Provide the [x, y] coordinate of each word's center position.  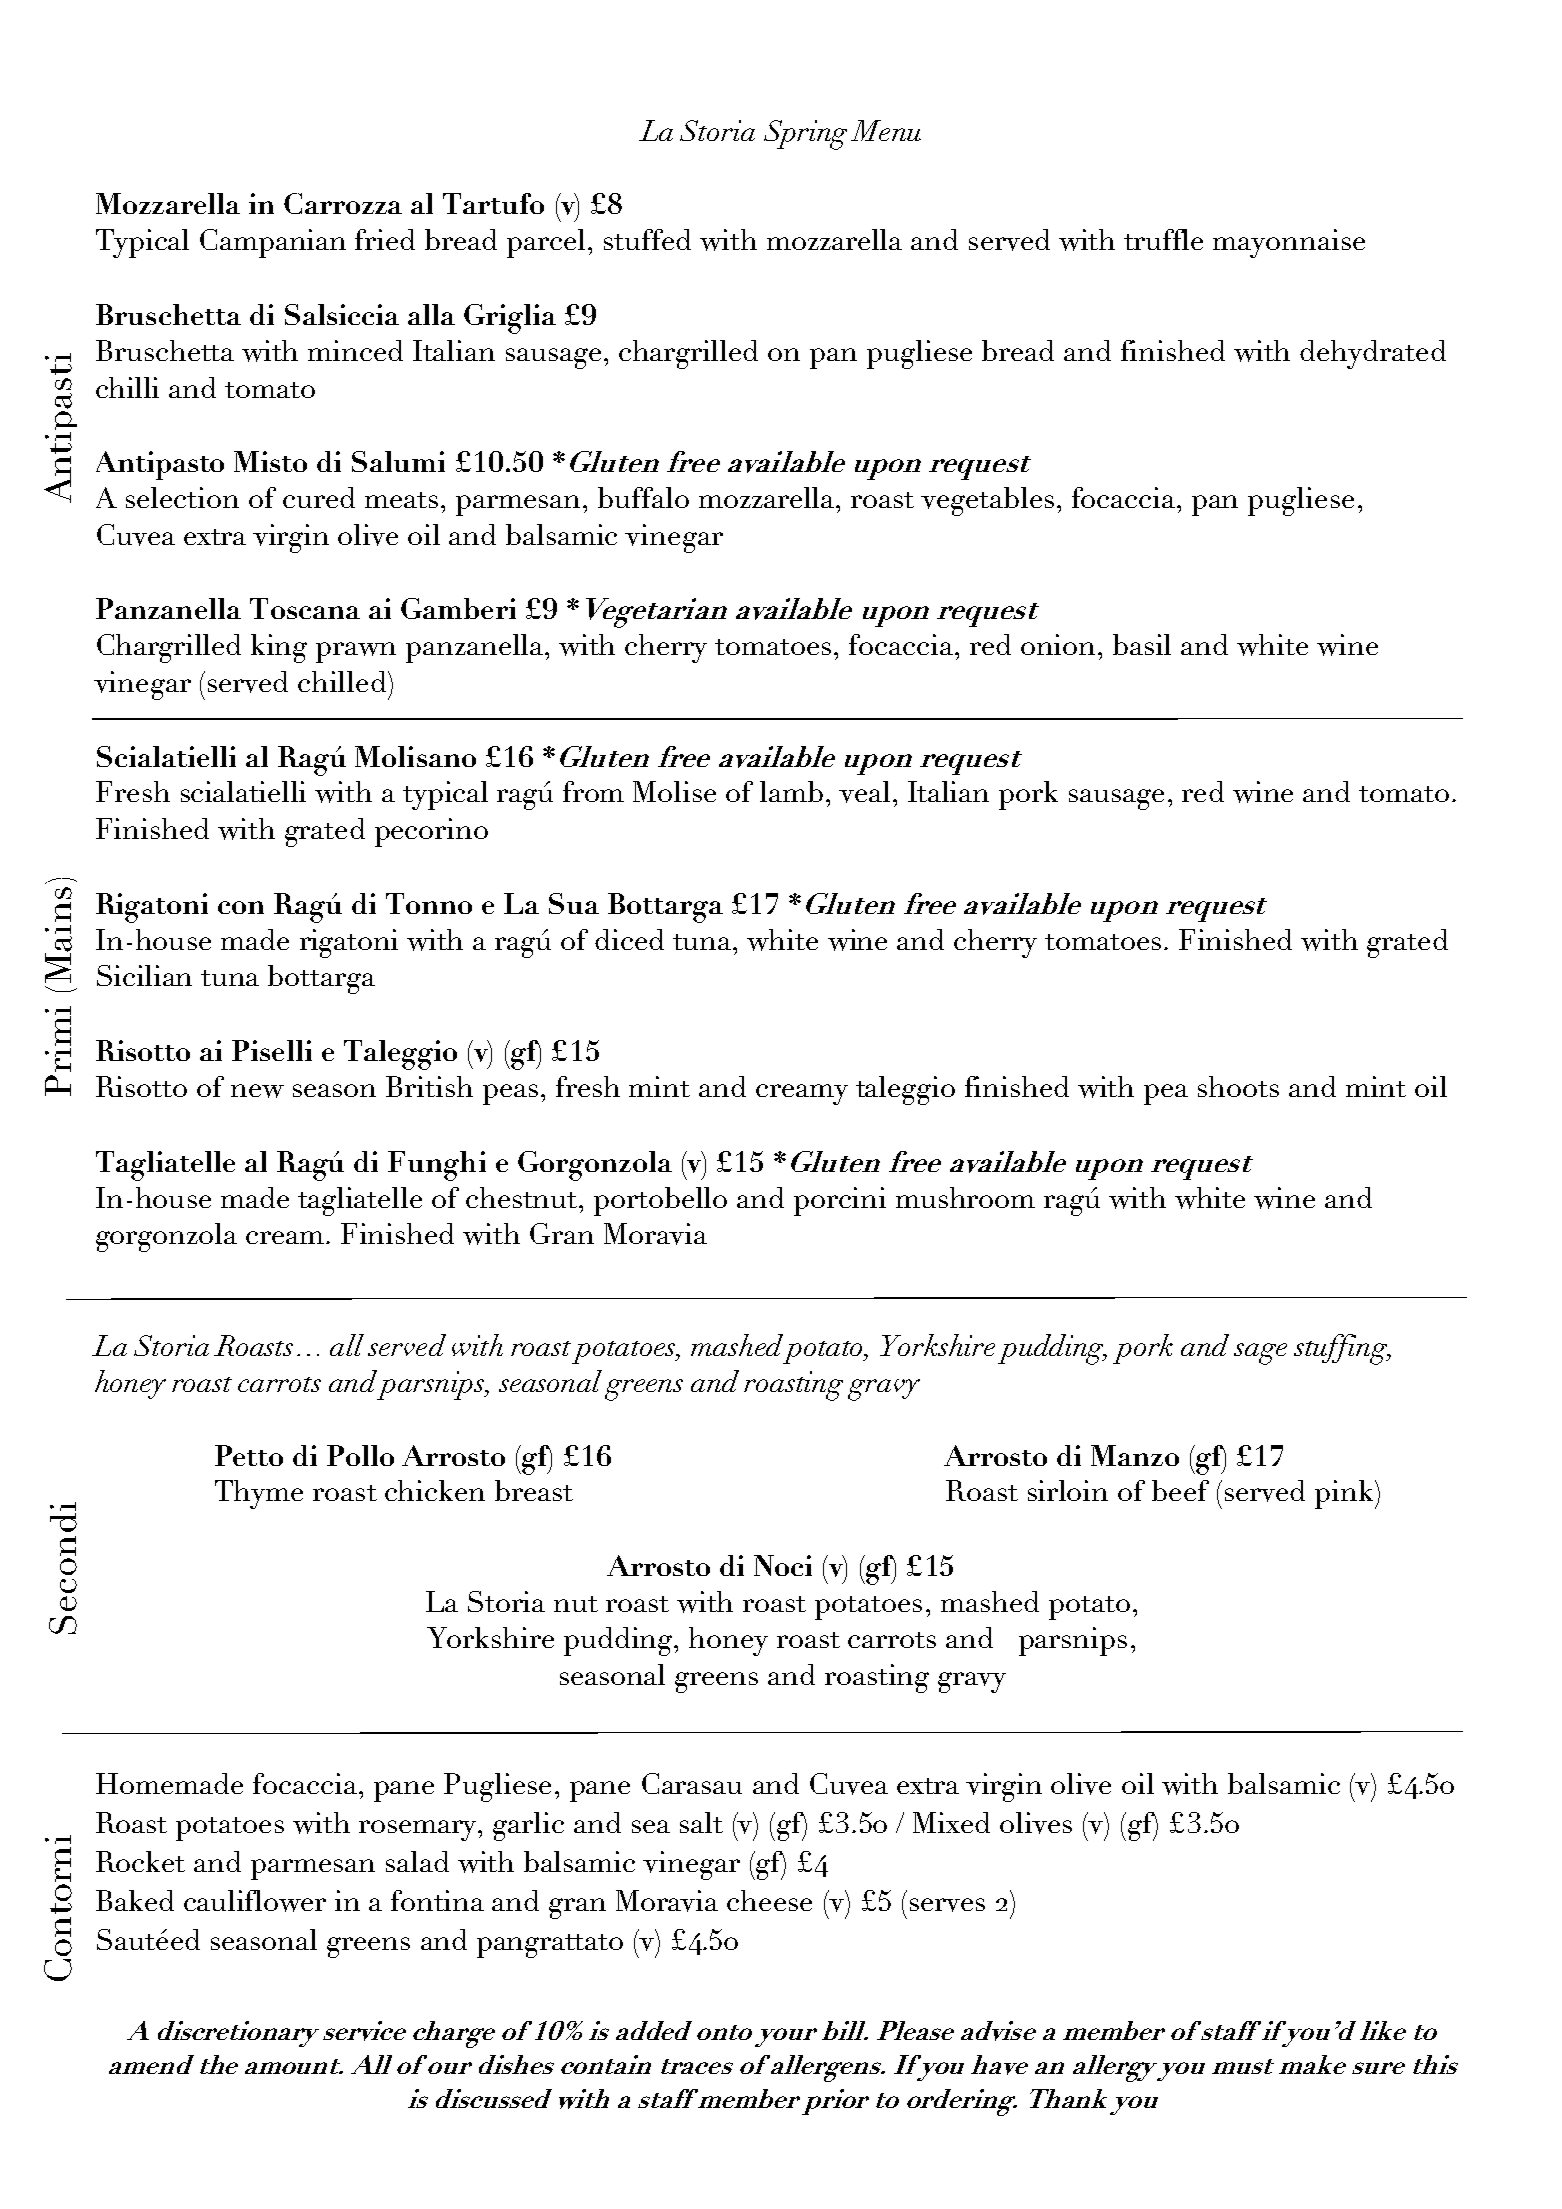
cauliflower [255, 1901]
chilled [343, 681]
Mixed [951, 1822]
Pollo [360, 1455]
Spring [805, 135]
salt [701, 1822]
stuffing [1342, 1349]
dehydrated [1373, 354]
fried [385, 239]
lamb [791, 791]
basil [1142, 644]
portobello [660, 1201]
